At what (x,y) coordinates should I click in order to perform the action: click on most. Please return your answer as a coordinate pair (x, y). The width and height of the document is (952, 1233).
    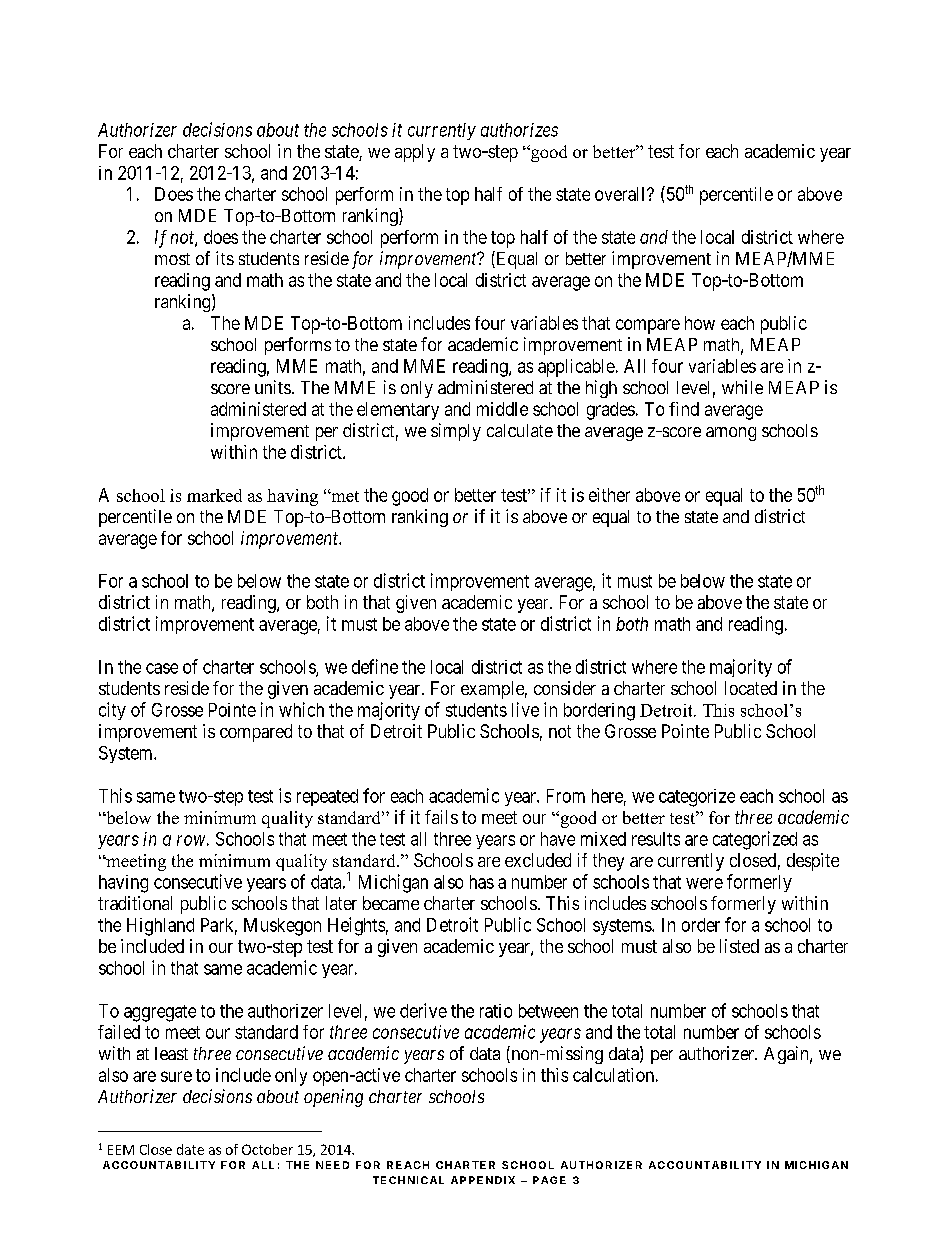
    Looking at the image, I should click on (172, 259).
